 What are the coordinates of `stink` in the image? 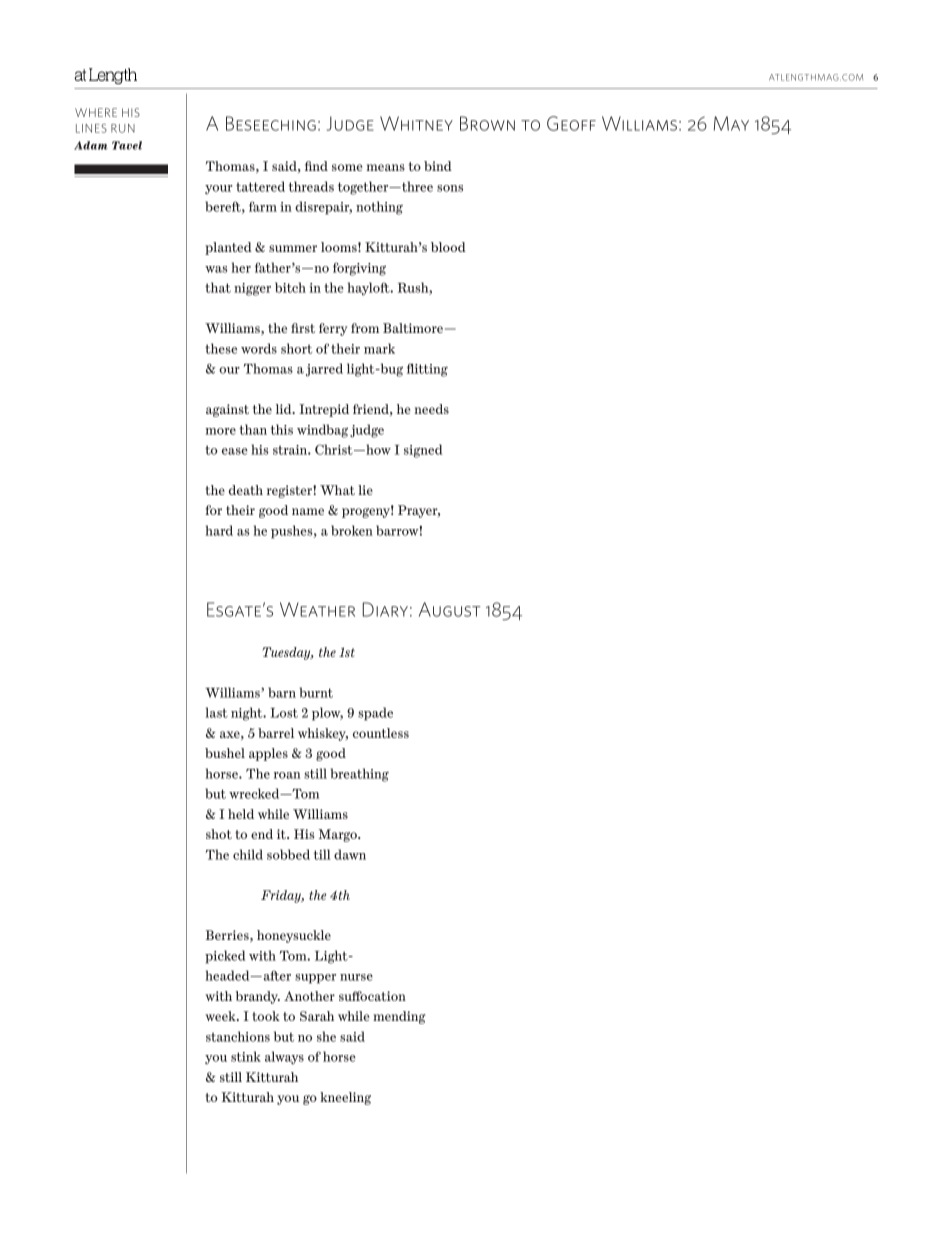 It's located at (246, 1056).
